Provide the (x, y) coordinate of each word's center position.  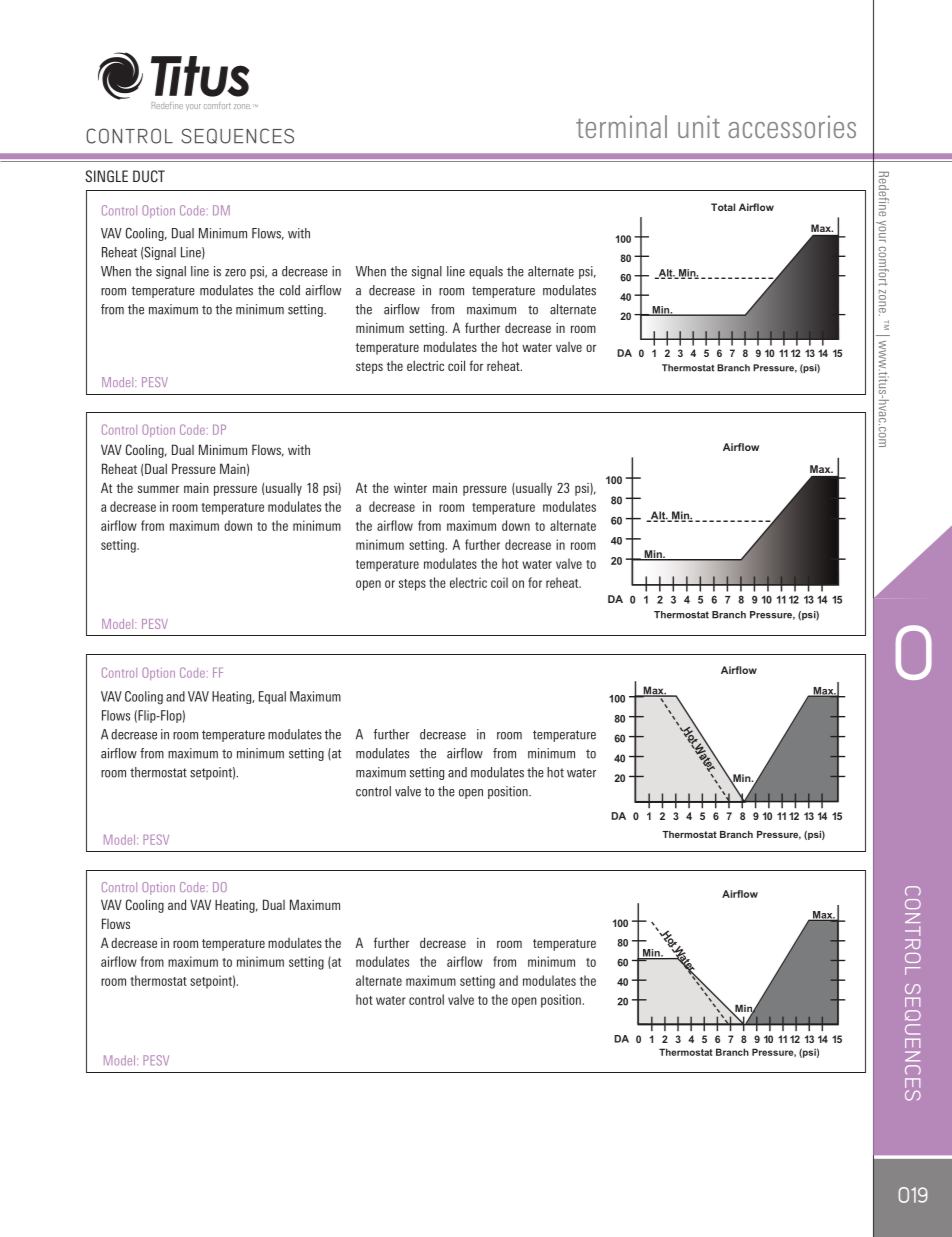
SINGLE (106, 176)
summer (158, 489)
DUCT (149, 176)
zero (235, 273)
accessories (792, 126)
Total (723, 207)
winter (410, 488)
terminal (621, 126)
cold (290, 290)
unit (699, 126)
